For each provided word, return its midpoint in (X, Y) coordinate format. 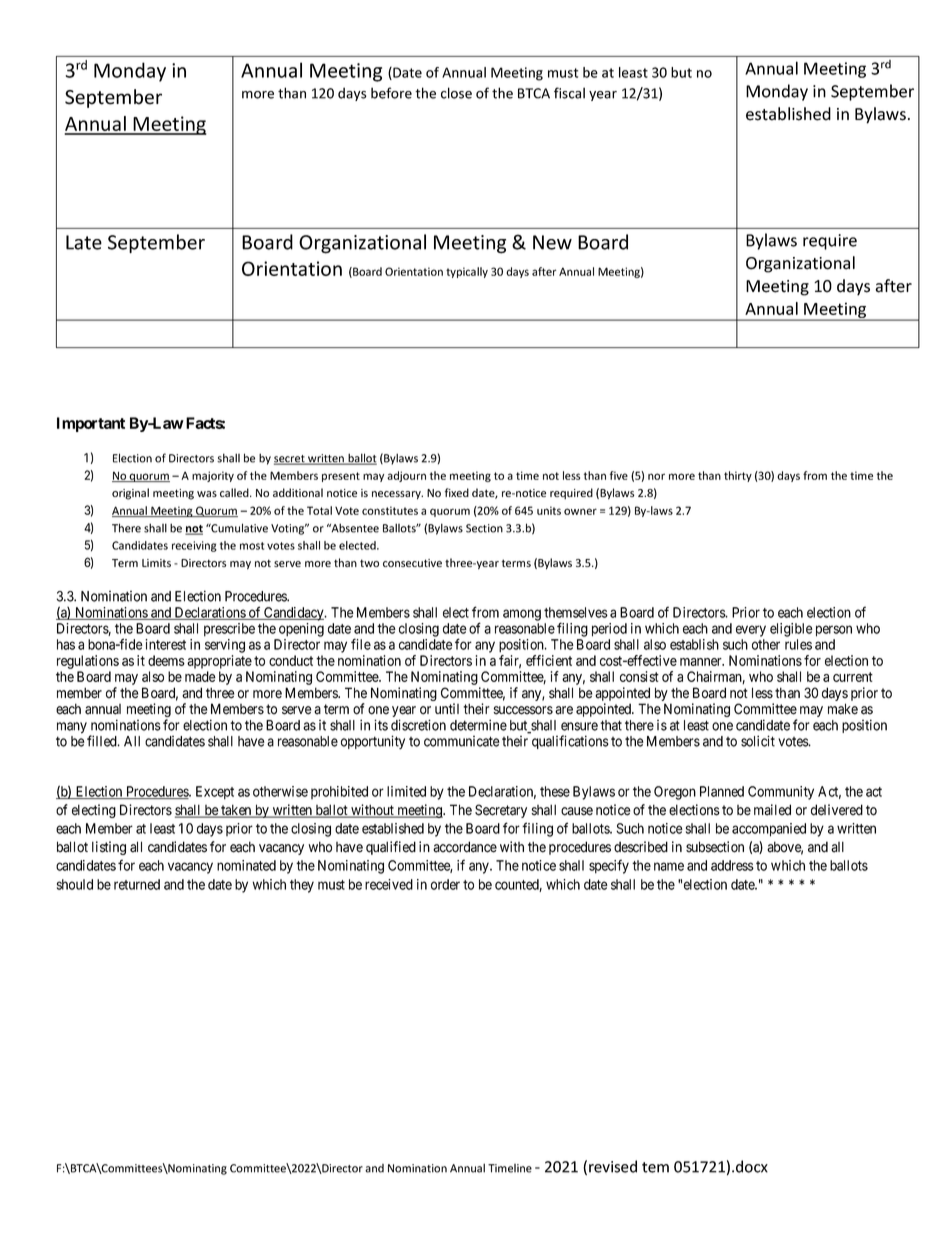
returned (137, 884)
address (732, 865)
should (75, 884)
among (522, 615)
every (751, 631)
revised (613, 1166)
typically (467, 272)
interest (165, 644)
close (456, 93)
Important (91, 424)
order (445, 884)
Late (84, 242)
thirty (738, 476)
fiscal (569, 93)
